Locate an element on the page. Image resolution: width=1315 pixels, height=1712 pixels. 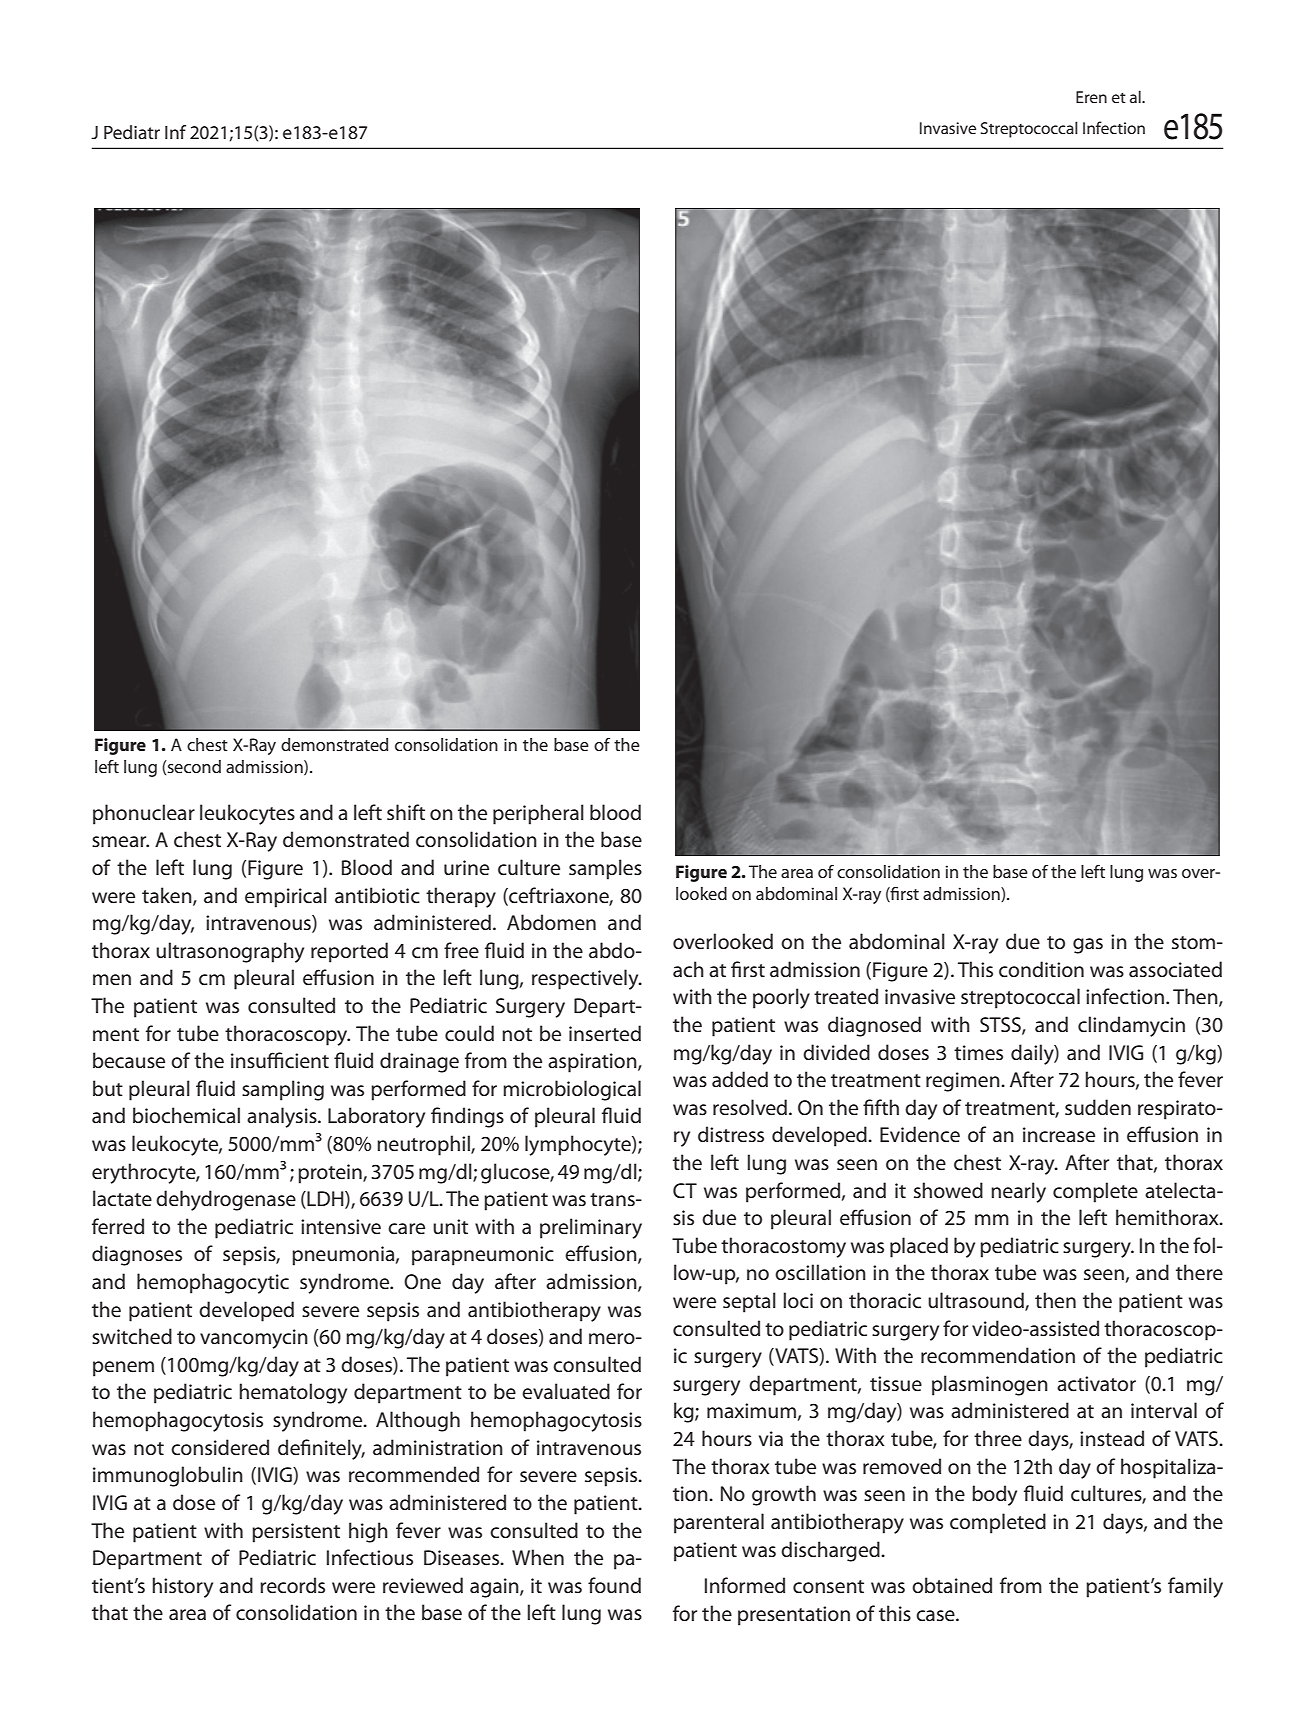
ultrasound is located at coordinates (977, 1301).
